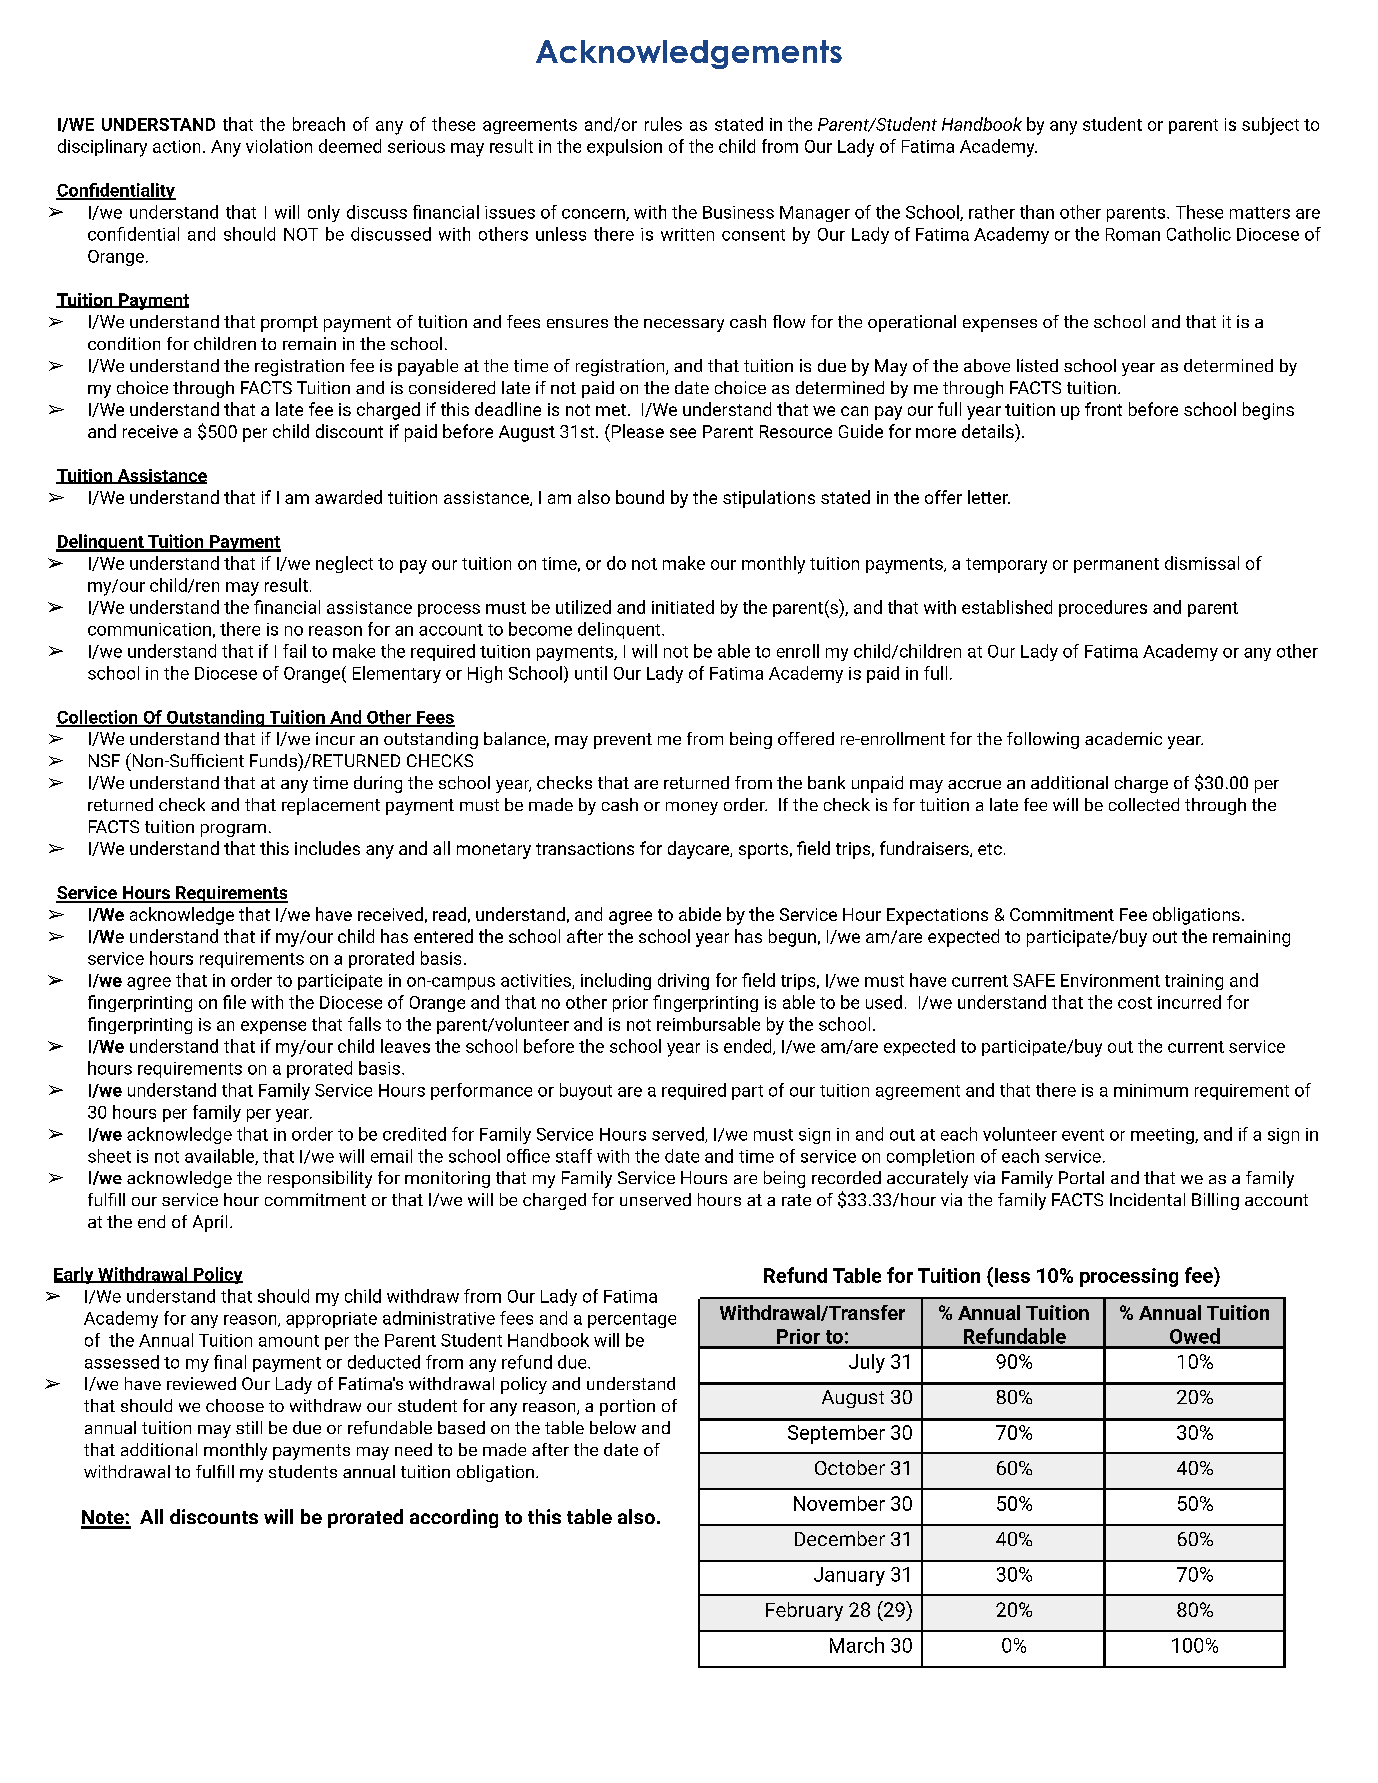  What do you see at coordinates (624, 147) in the image?
I see `expulsion` at bounding box center [624, 147].
